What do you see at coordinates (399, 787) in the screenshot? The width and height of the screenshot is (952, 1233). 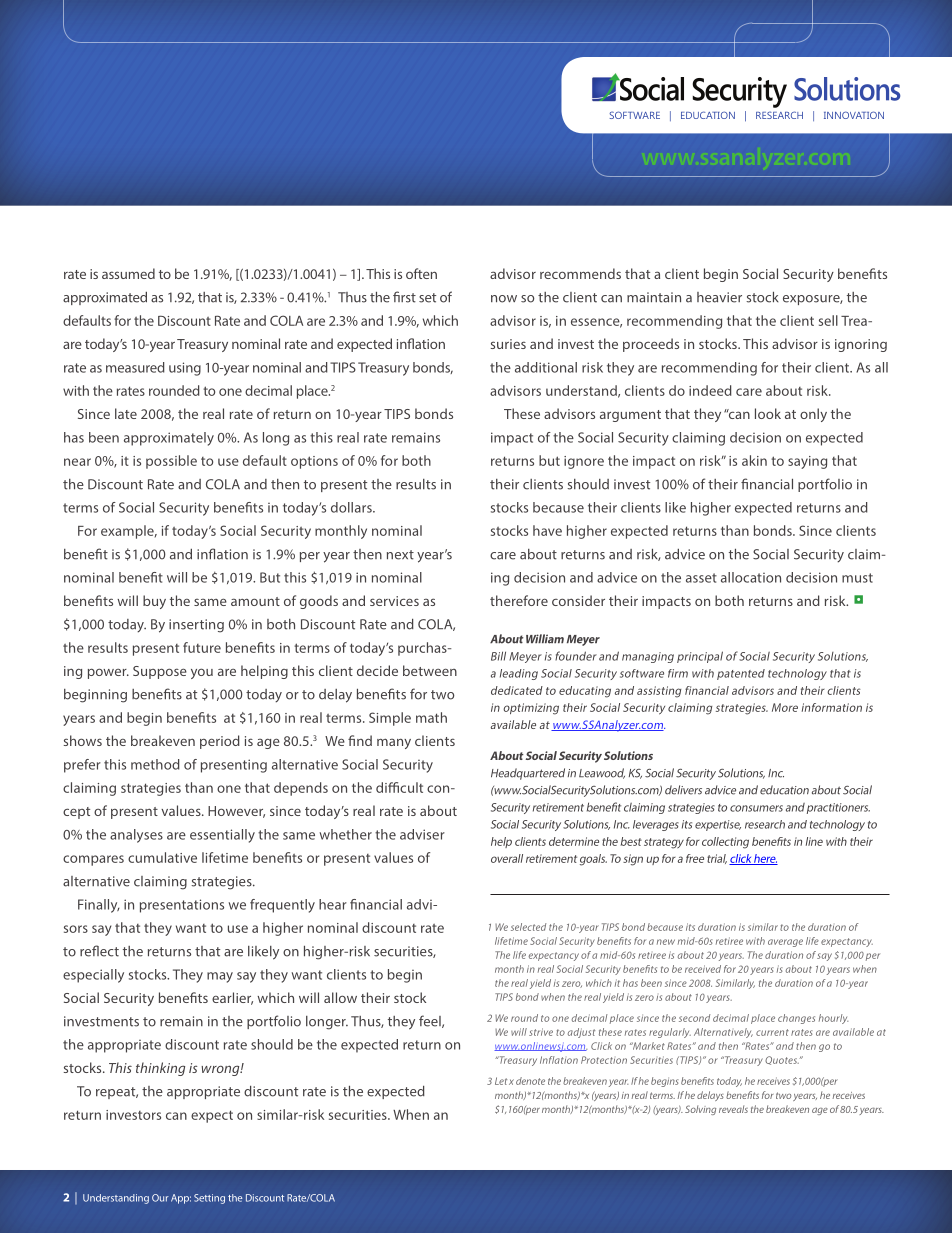 I see `difficult` at bounding box center [399, 787].
